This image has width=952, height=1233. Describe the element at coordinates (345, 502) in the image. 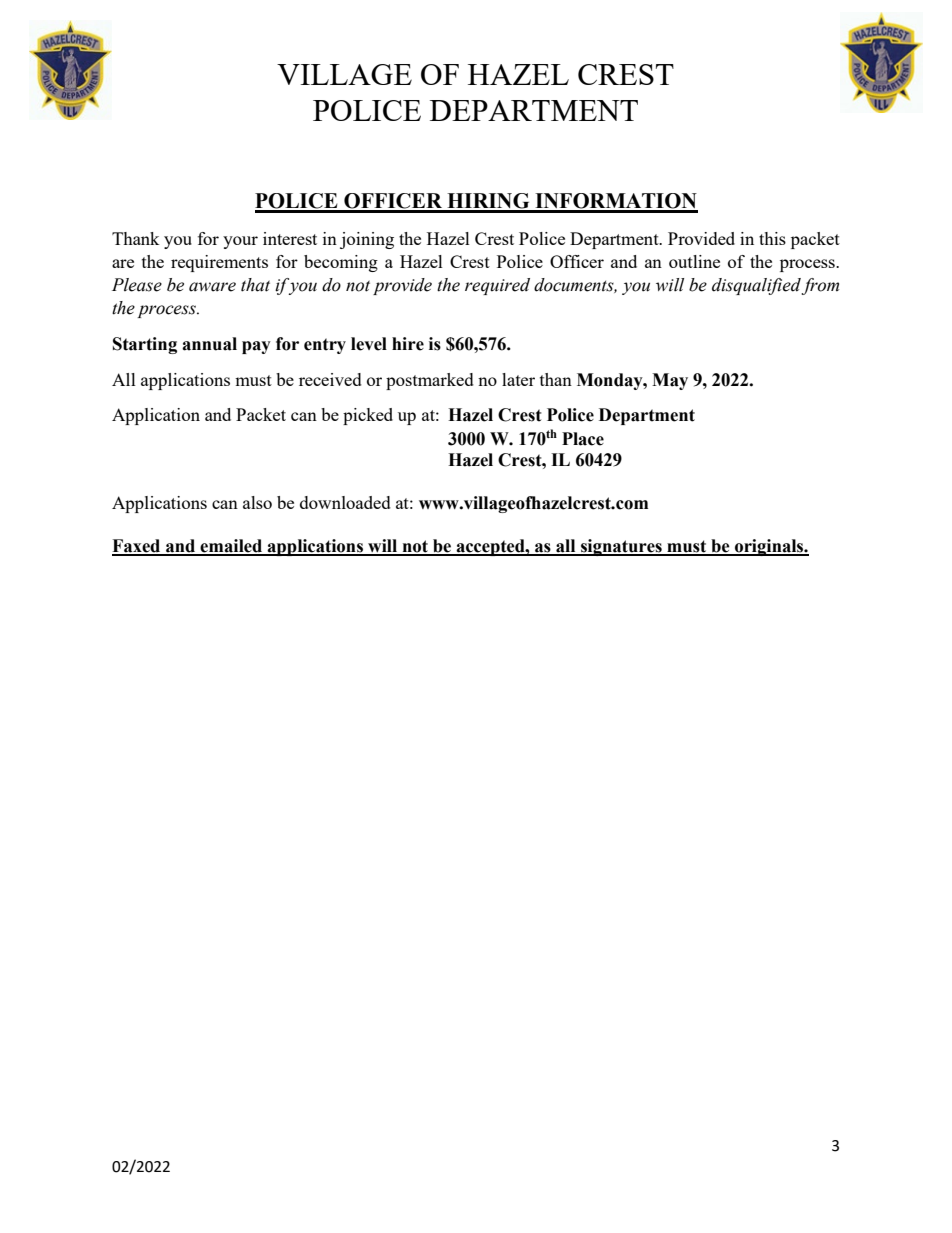

I see `downloaded` at that location.
